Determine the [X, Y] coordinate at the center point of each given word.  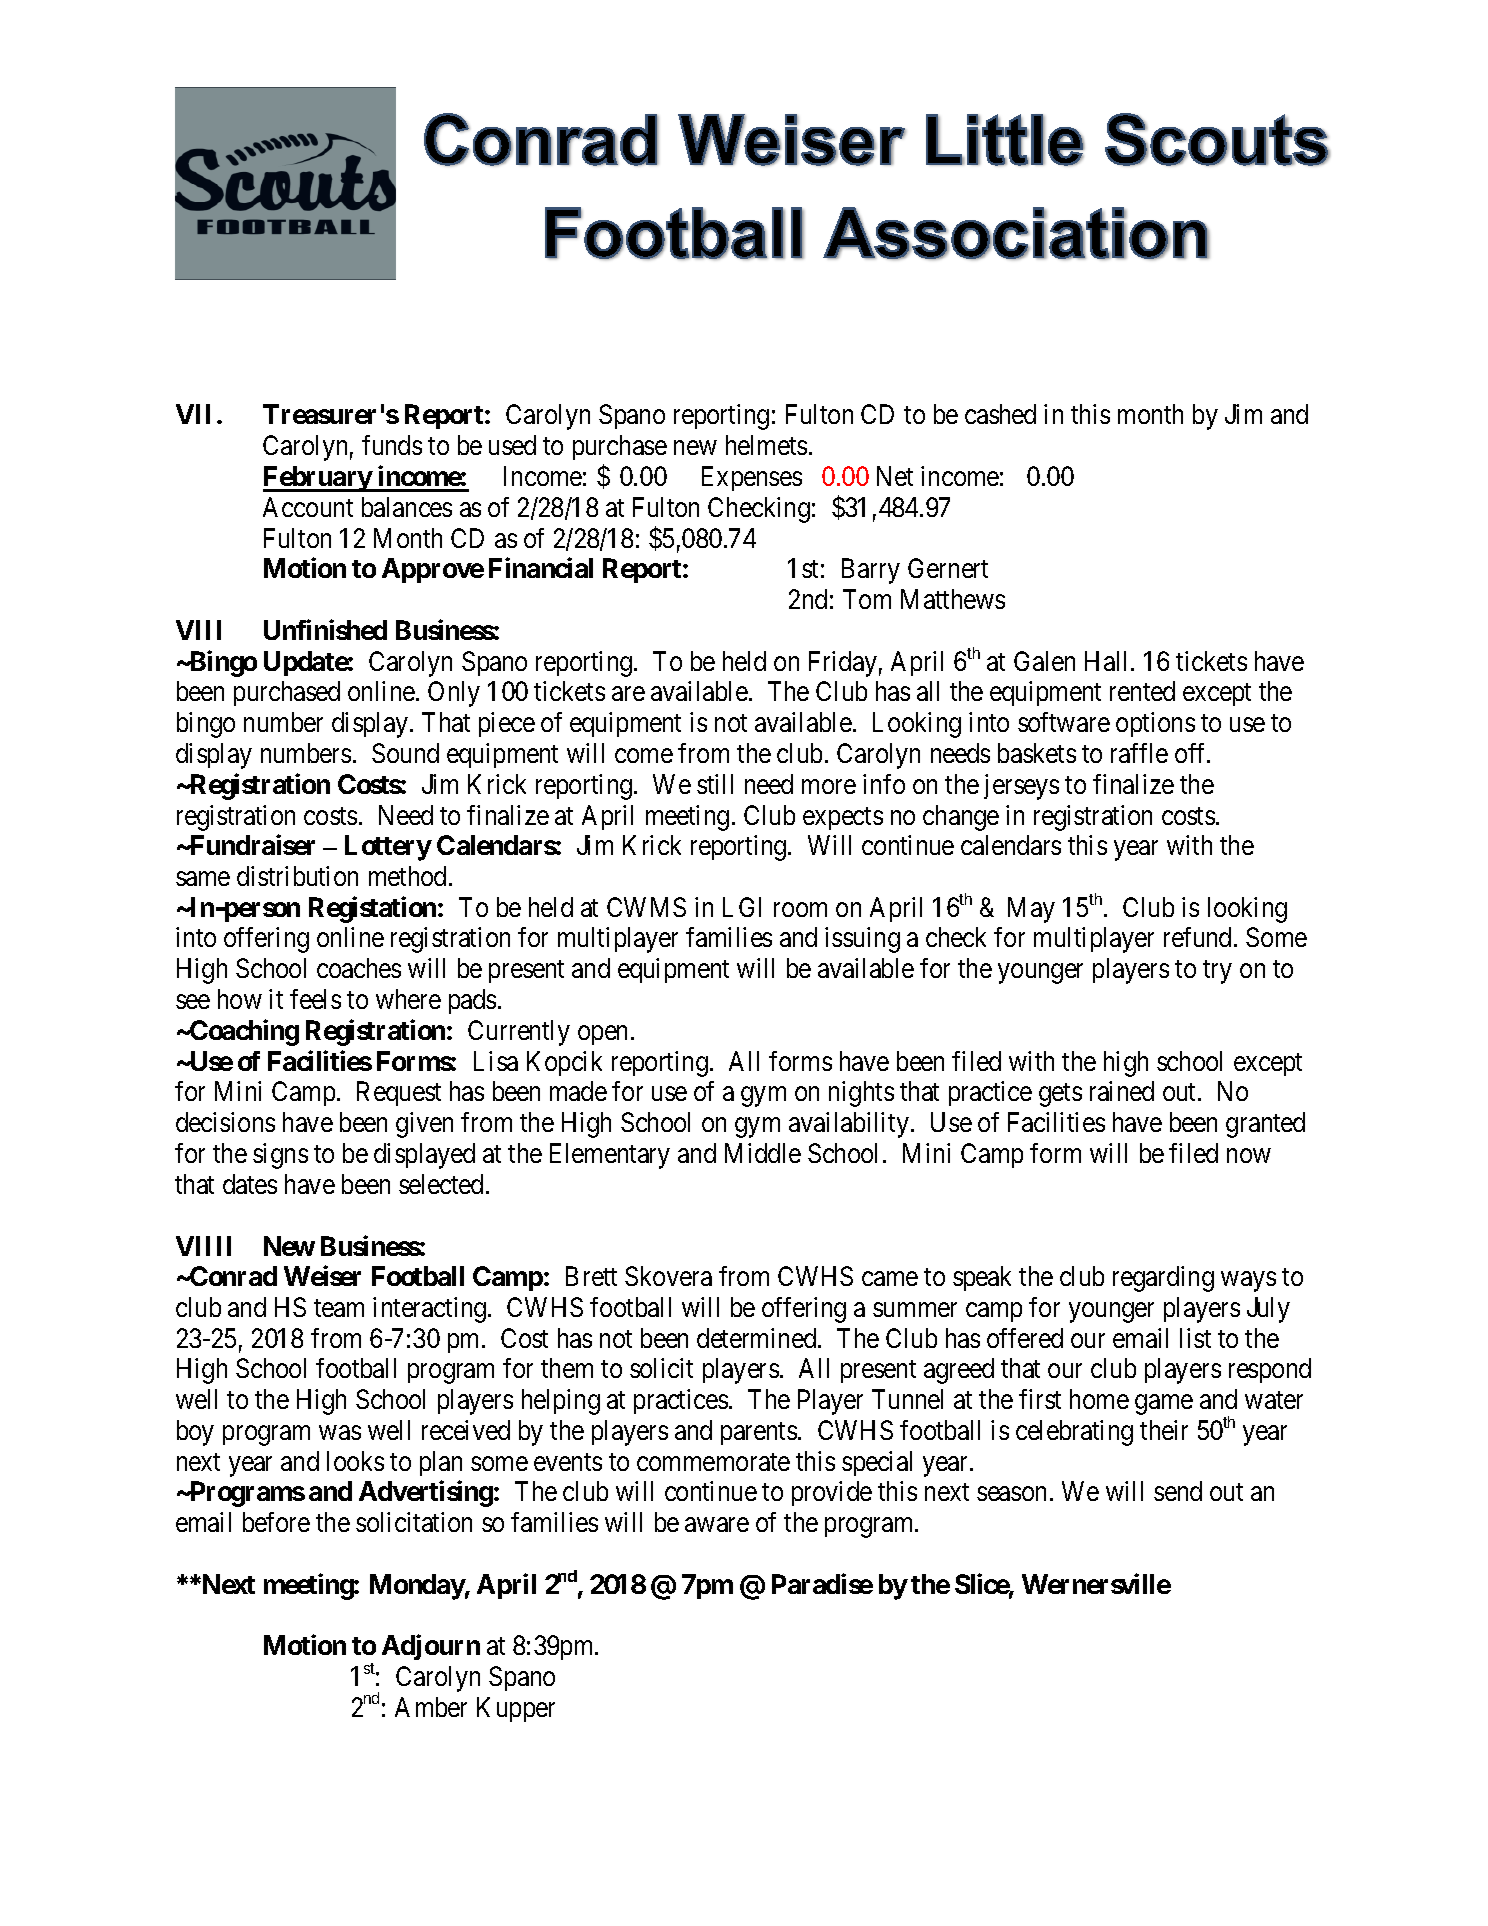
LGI [742, 907]
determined [758, 1338]
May [1031, 910]
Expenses [752, 478]
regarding [1163, 1279]
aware [717, 1525]
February [318, 479]
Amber [431, 1707]
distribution [297, 876]
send [1178, 1491]
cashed [1000, 414]
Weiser [322, 1276]
